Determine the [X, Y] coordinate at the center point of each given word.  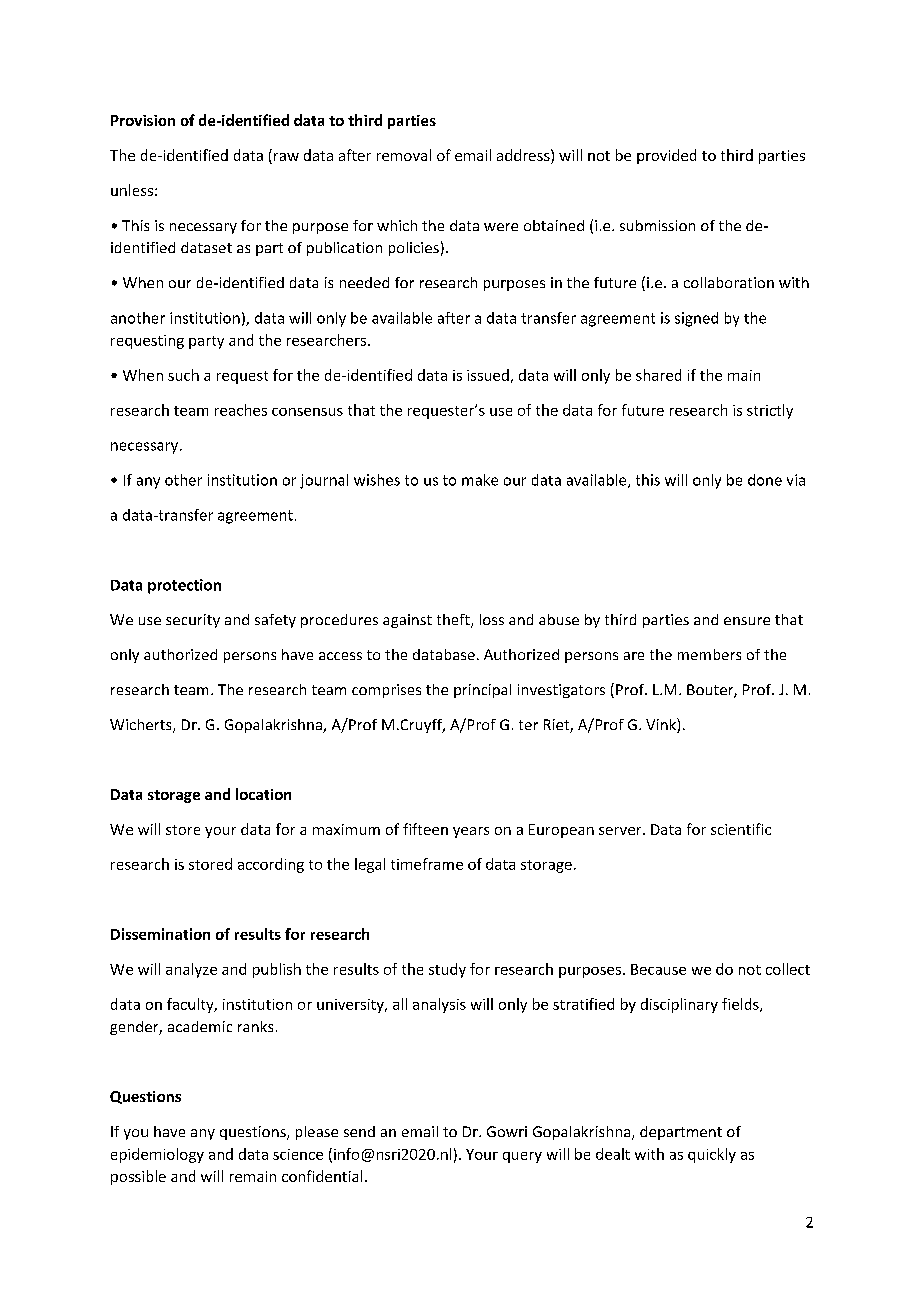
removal [404, 155]
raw [286, 157]
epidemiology [157, 1155]
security [193, 621]
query [522, 1157]
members [709, 654]
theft [454, 621]
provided [666, 156]
